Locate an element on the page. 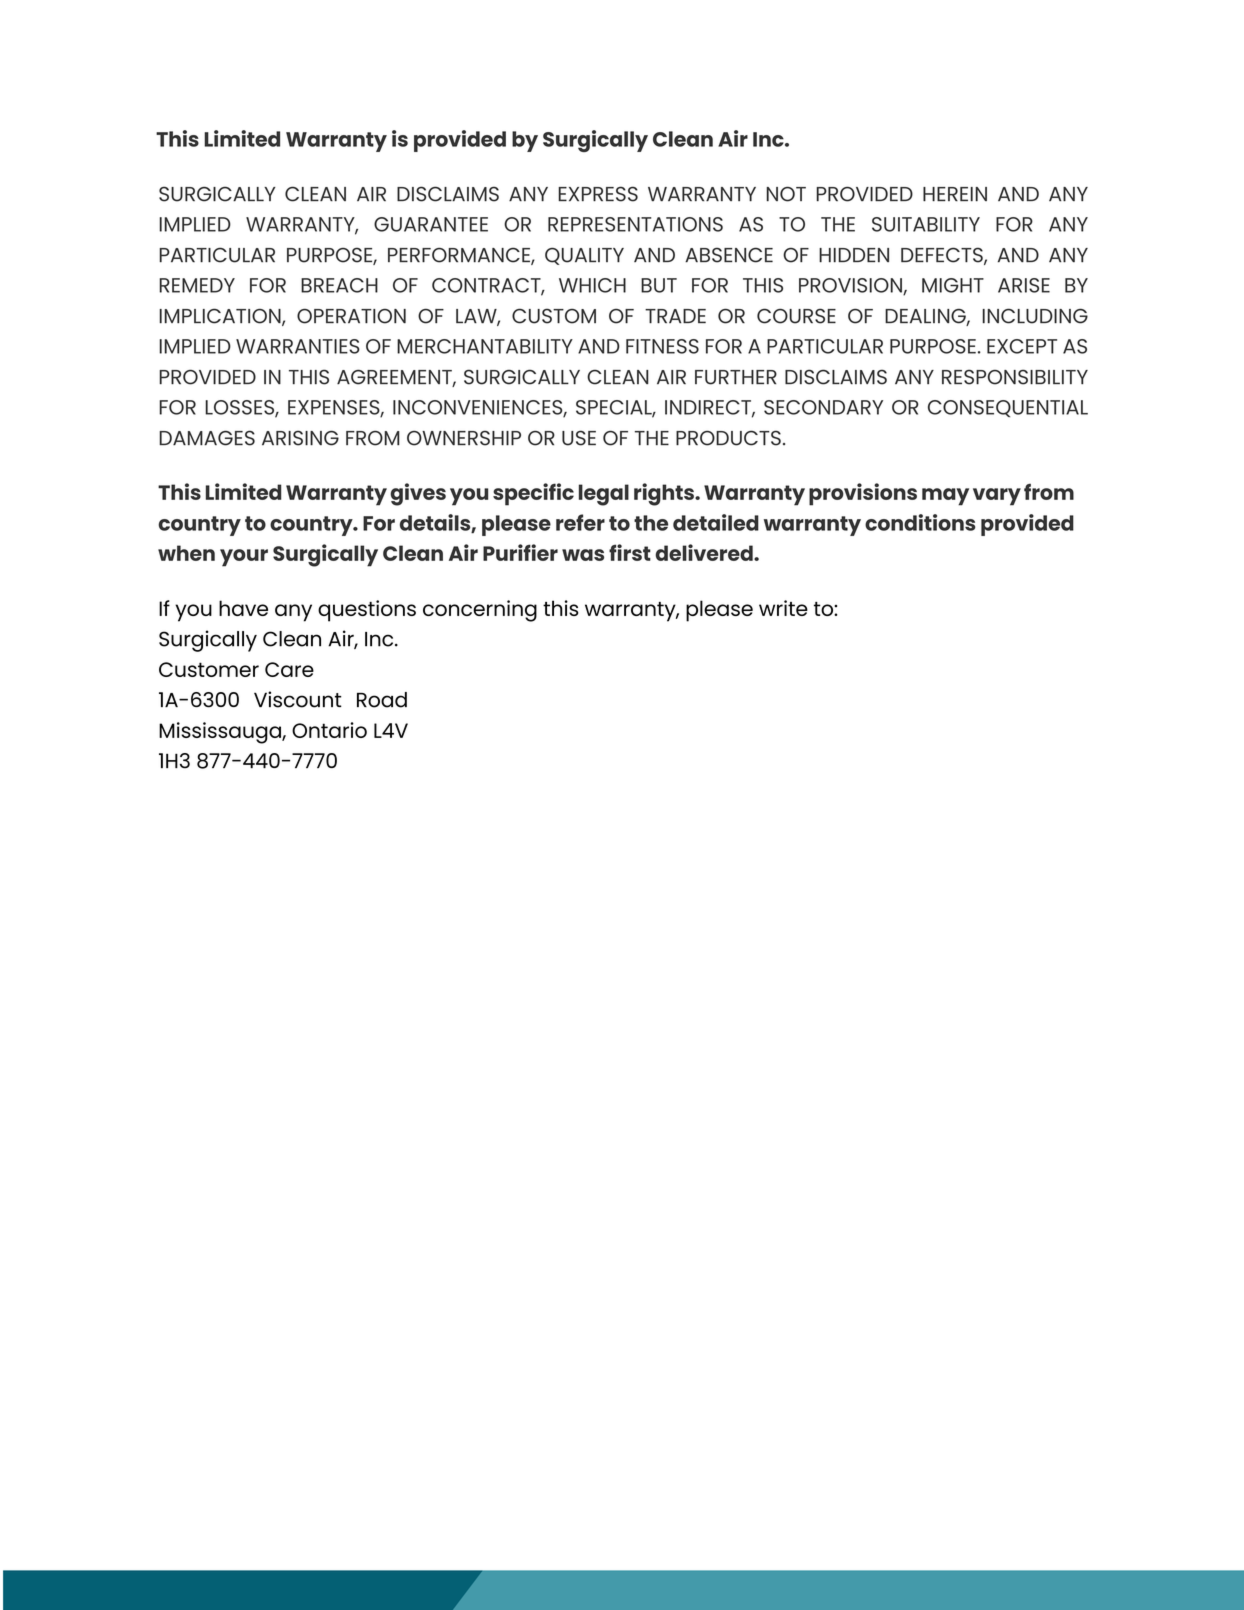 This image has width=1244, height=1610. SUITABILITY is located at coordinates (926, 224).
